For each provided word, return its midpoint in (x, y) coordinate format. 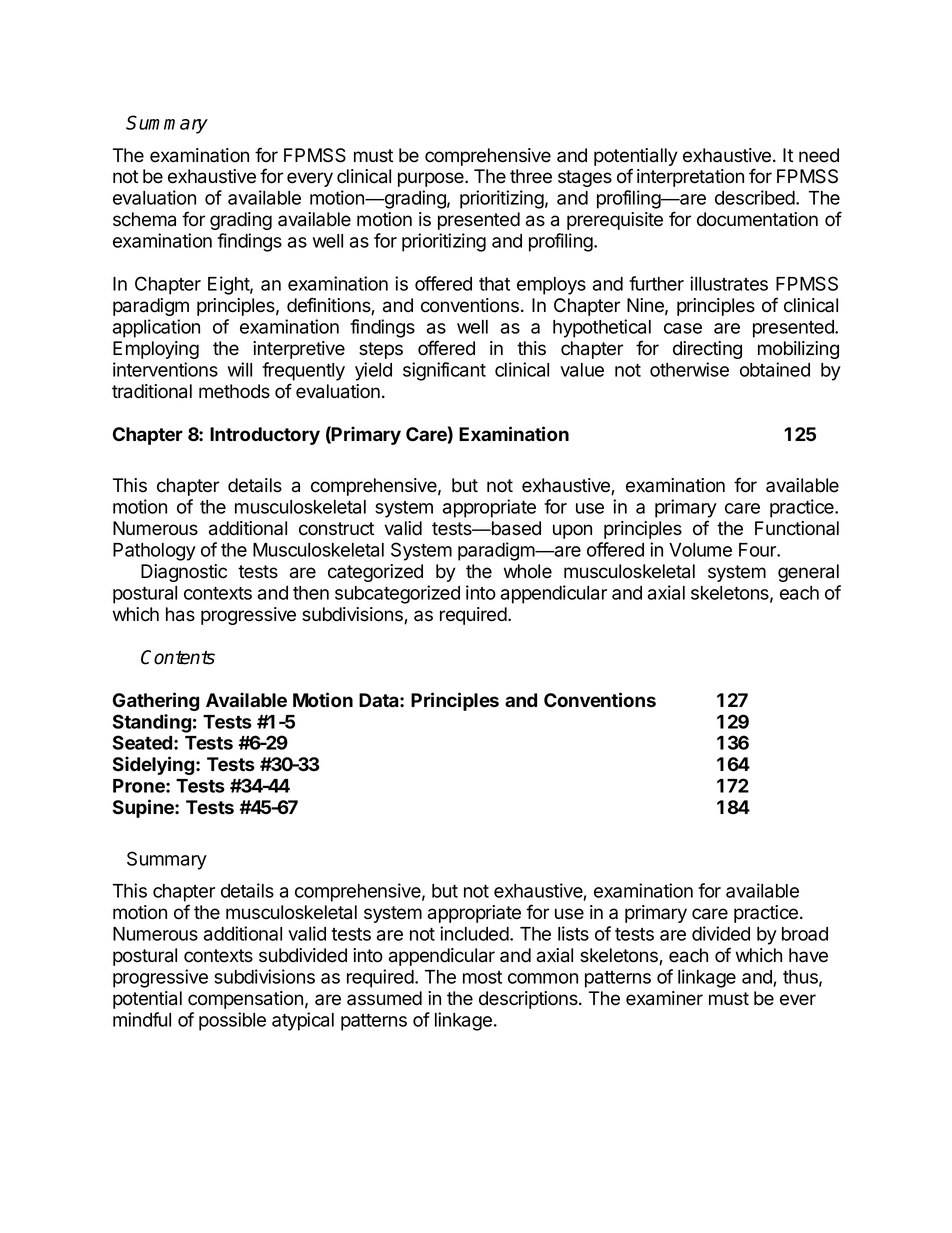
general (808, 573)
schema (144, 219)
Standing (152, 723)
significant (444, 371)
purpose (432, 179)
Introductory (265, 436)
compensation (245, 1000)
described (756, 197)
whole (528, 571)
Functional (797, 528)
